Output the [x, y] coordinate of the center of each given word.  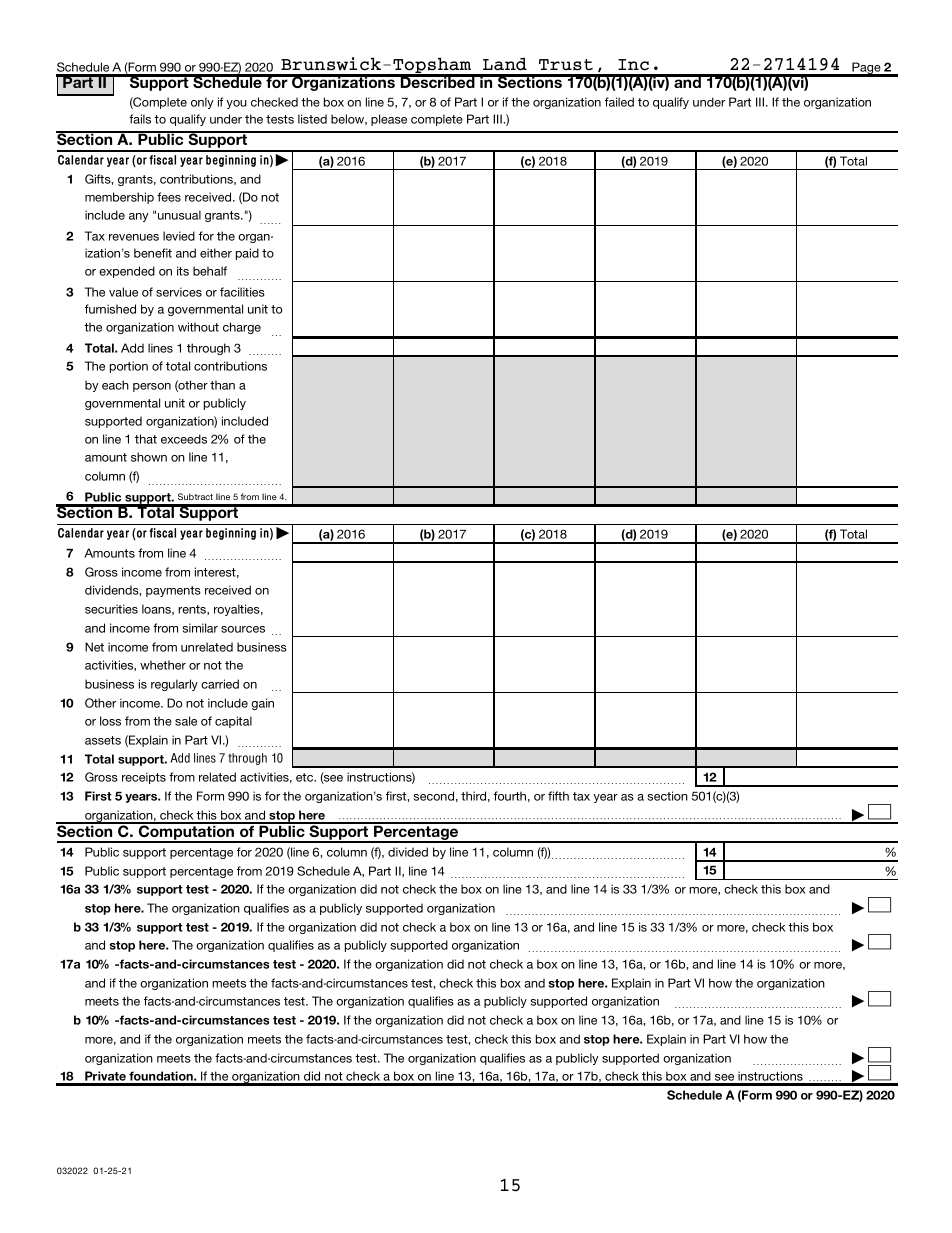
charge [242, 328]
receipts [144, 778]
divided [408, 852]
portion [129, 367]
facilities [242, 292]
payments [173, 591]
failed [619, 102]
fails [140, 119]
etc [306, 777]
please [389, 120]
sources [243, 629]
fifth [558, 796]
